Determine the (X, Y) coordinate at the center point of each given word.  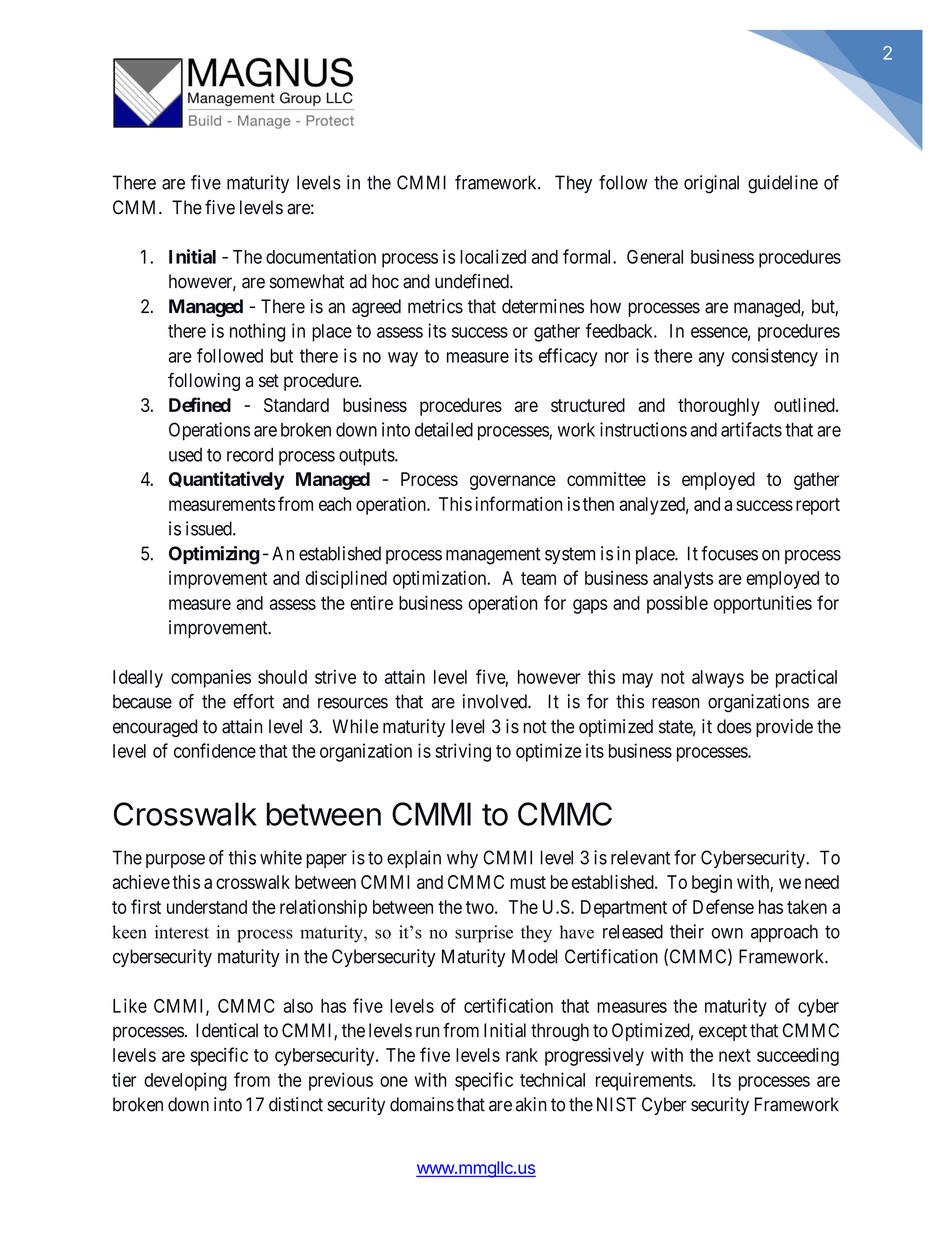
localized (493, 256)
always (718, 679)
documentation (321, 256)
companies (211, 678)
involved (496, 701)
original (711, 184)
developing (185, 1081)
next (735, 1055)
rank (522, 1055)
